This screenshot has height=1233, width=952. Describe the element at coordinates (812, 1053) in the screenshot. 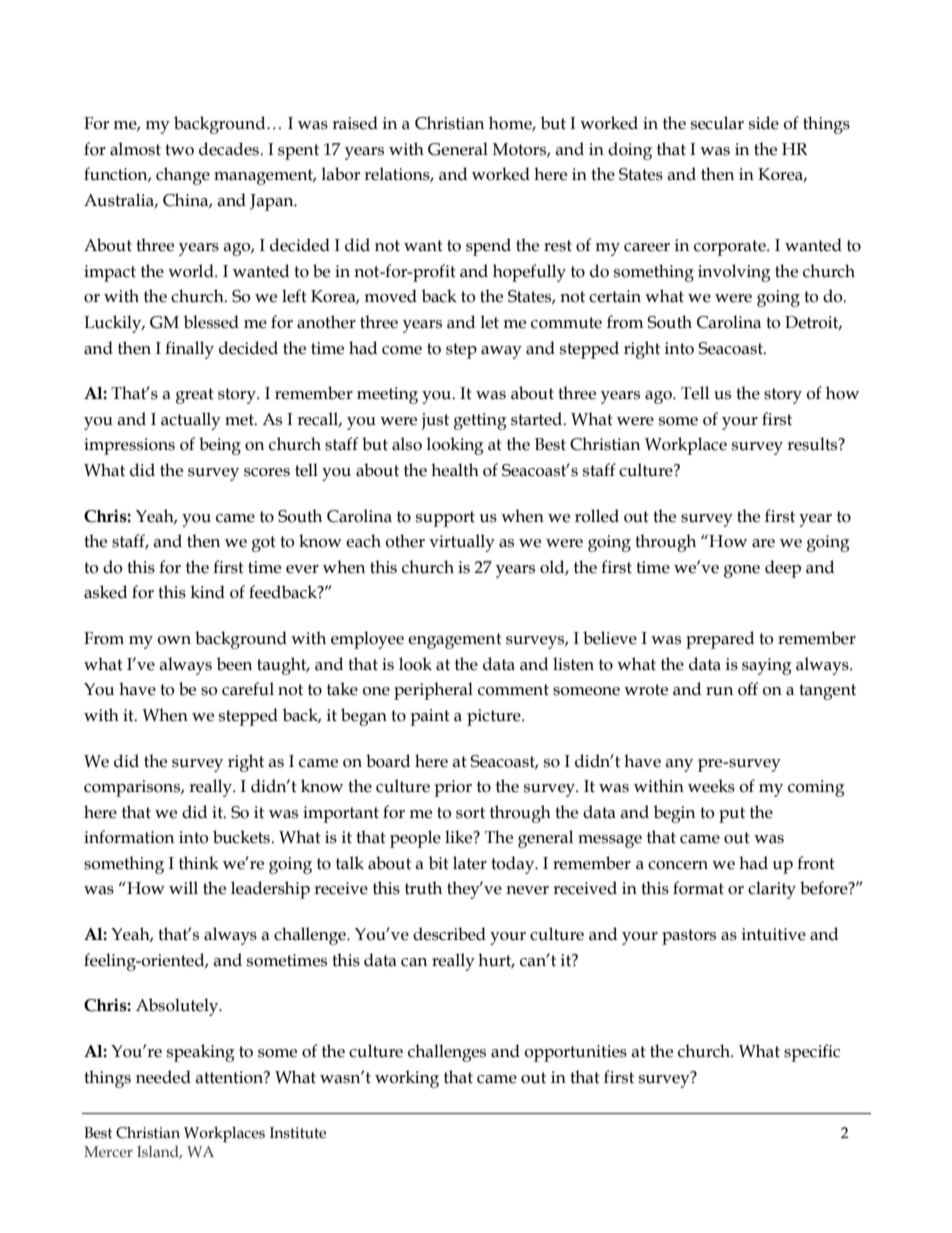

I see `specific` at that location.
